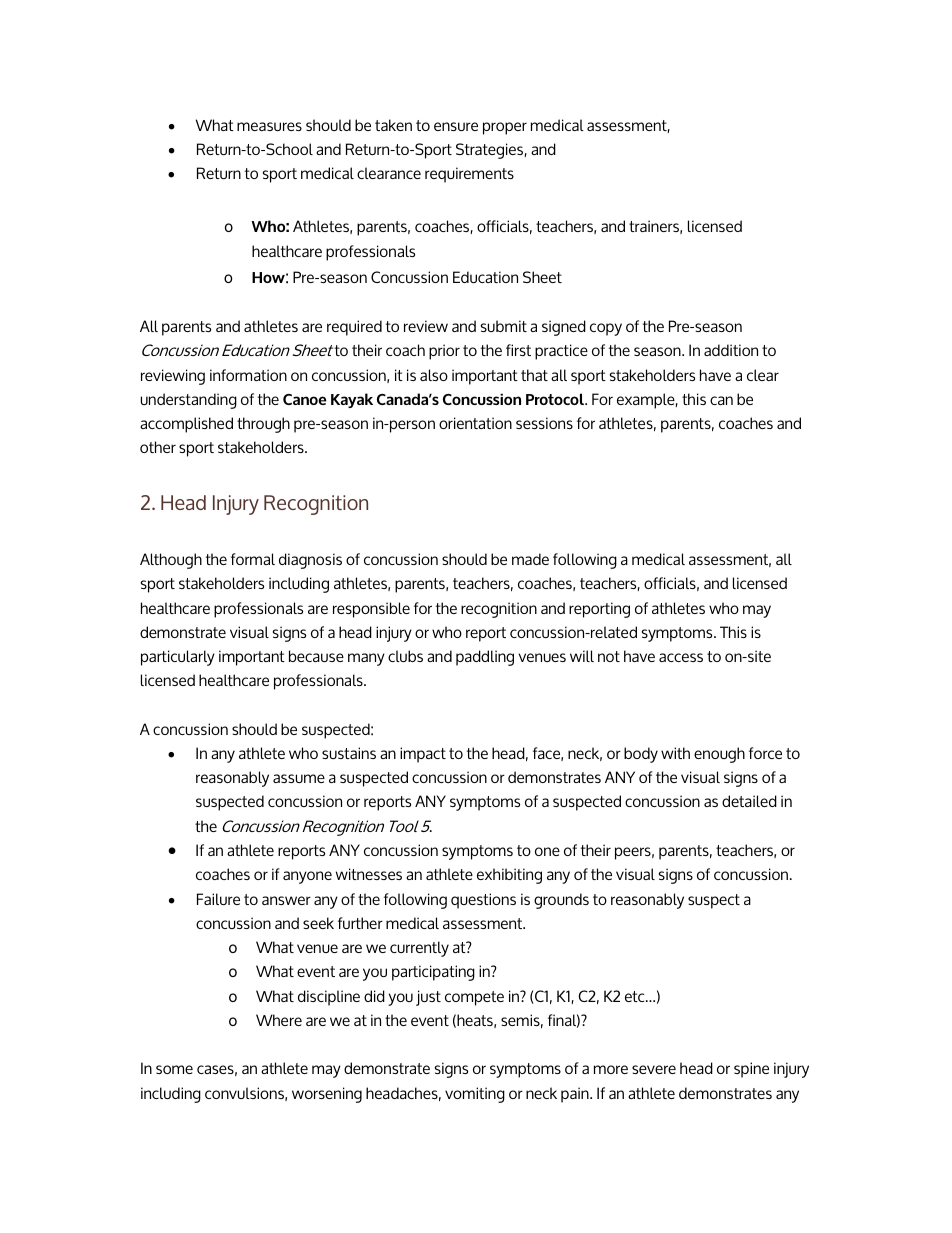 Image resolution: width=952 pixels, height=1233 pixels. I want to click on through, so click(263, 425).
